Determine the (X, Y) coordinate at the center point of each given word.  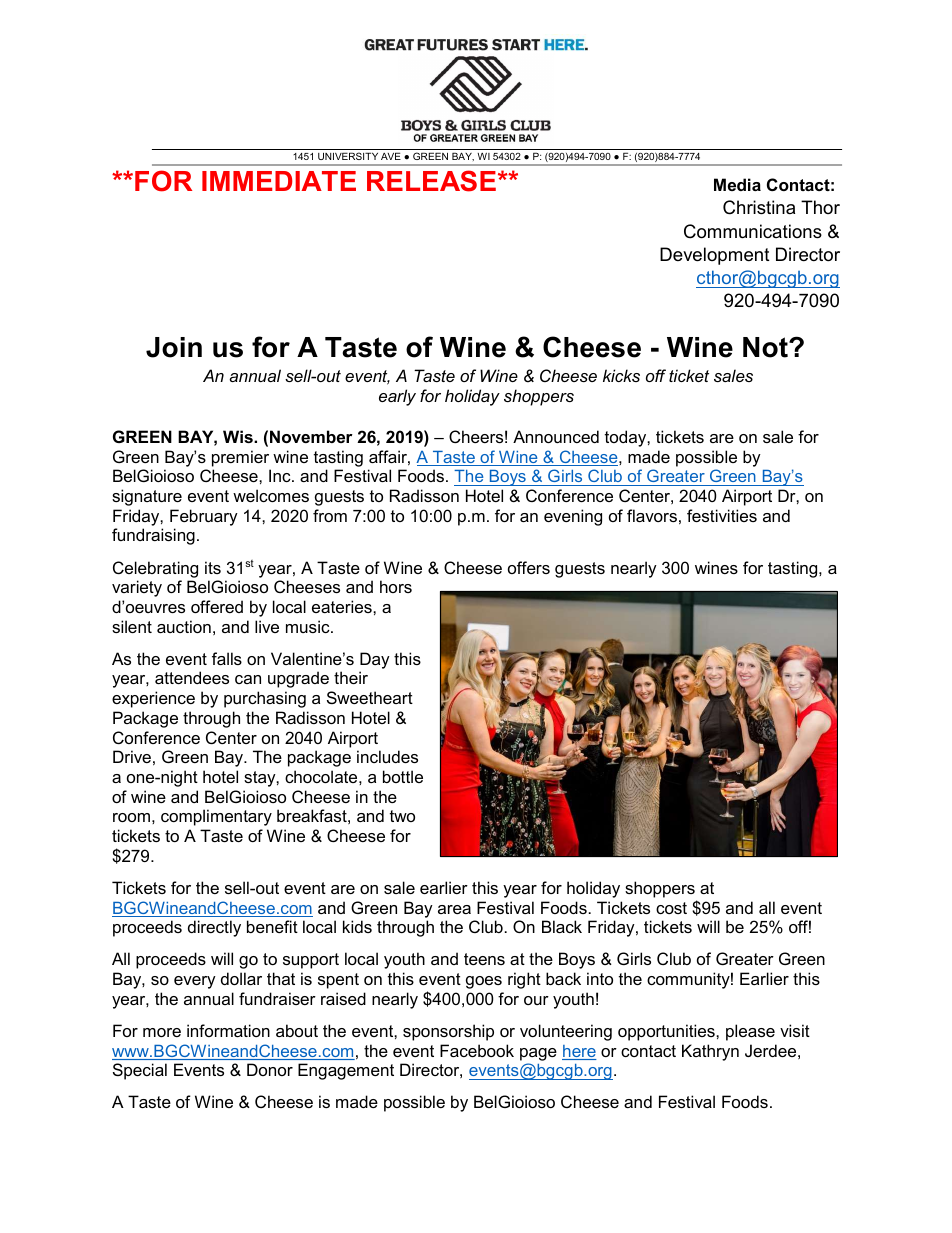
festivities (722, 515)
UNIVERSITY (348, 156)
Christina (759, 207)
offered (217, 606)
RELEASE (431, 181)
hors (396, 586)
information (228, 1030)
